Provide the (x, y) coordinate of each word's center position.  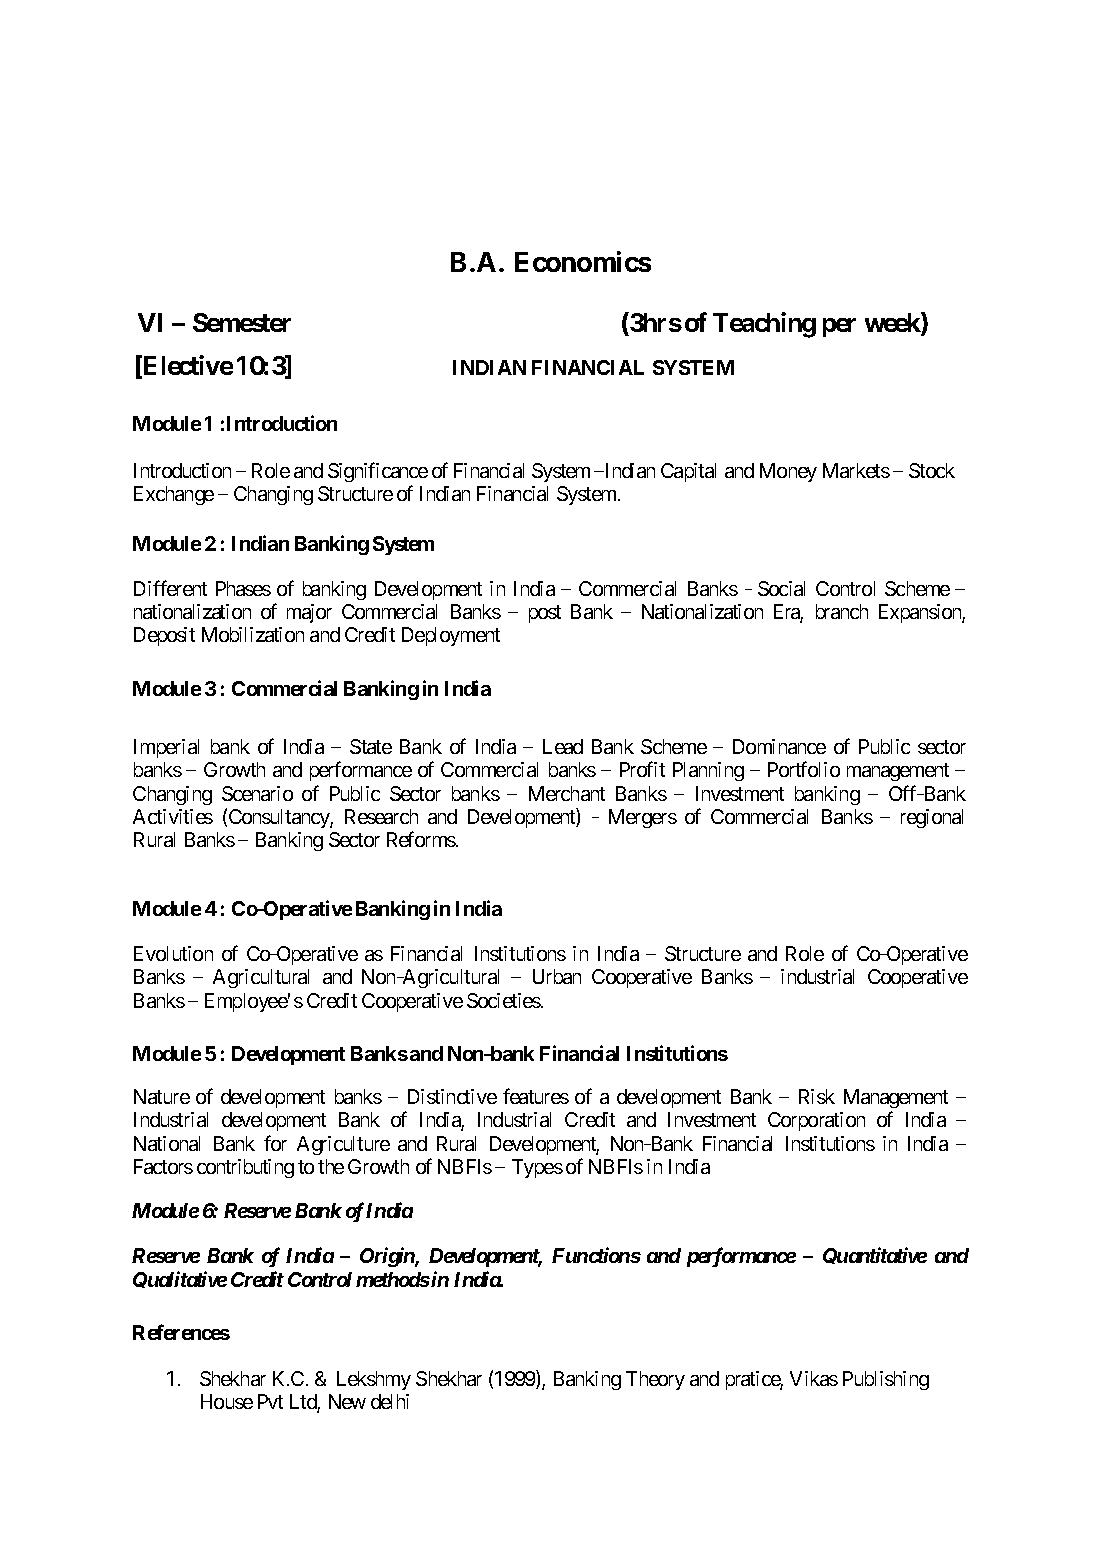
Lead (563, 746)
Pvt (270, 1401)
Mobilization (253, 634)
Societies (504, 1000)
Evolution (173, 953)
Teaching (764, 325)
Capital (688, 472)
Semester (242, 322)
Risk (817, 1096)
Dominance (779, 746)
